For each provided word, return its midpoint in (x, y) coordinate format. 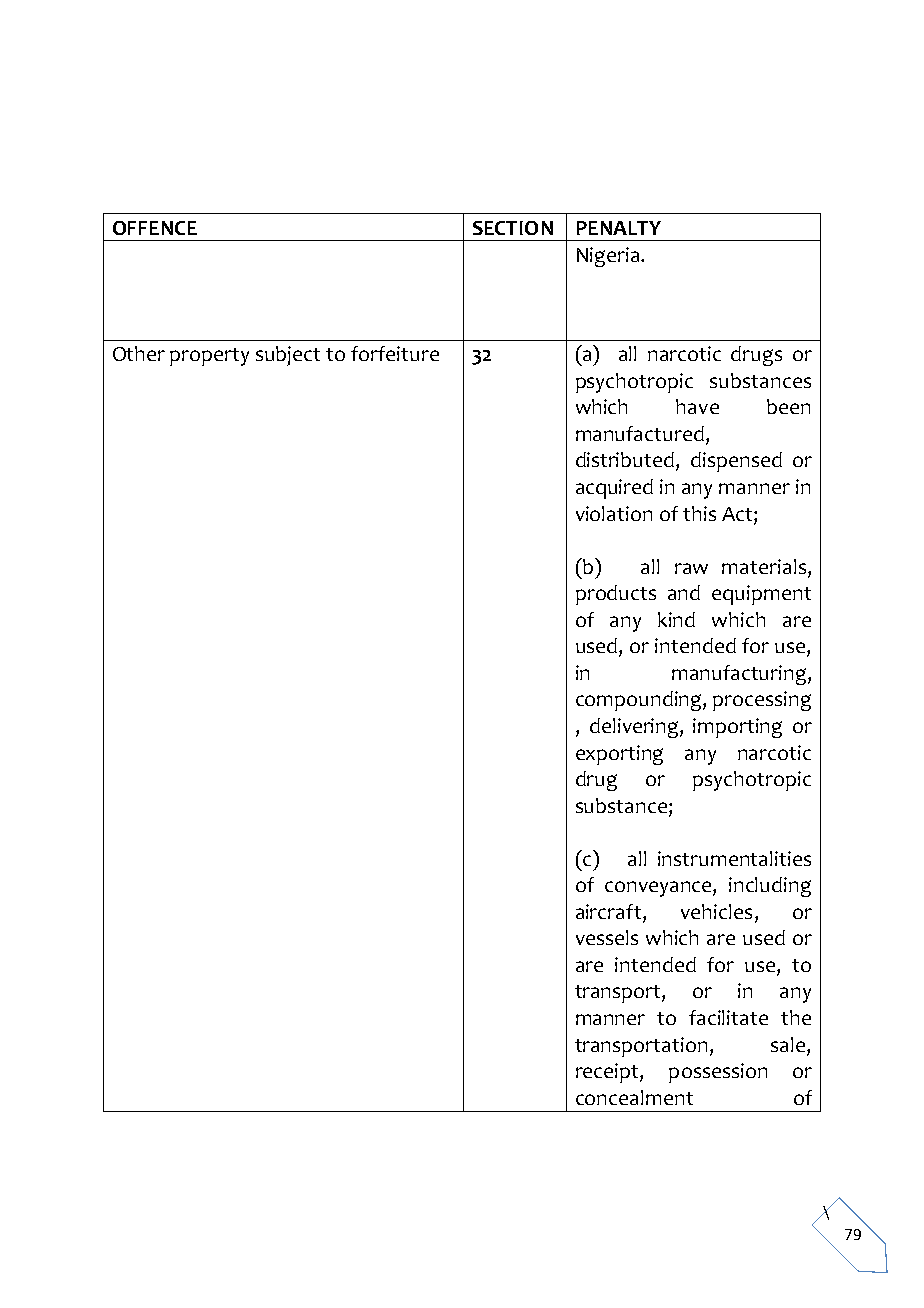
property (209, 357)
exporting (619, 755)
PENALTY (619, 228)
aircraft (608, 911)
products (616, 595)
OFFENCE (155, 228)
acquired (614, 489)
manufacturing (740, 675)
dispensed (736, 462)
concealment (634, 1097)
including (770, 887)
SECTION (513, 228)
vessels (607, 937)
